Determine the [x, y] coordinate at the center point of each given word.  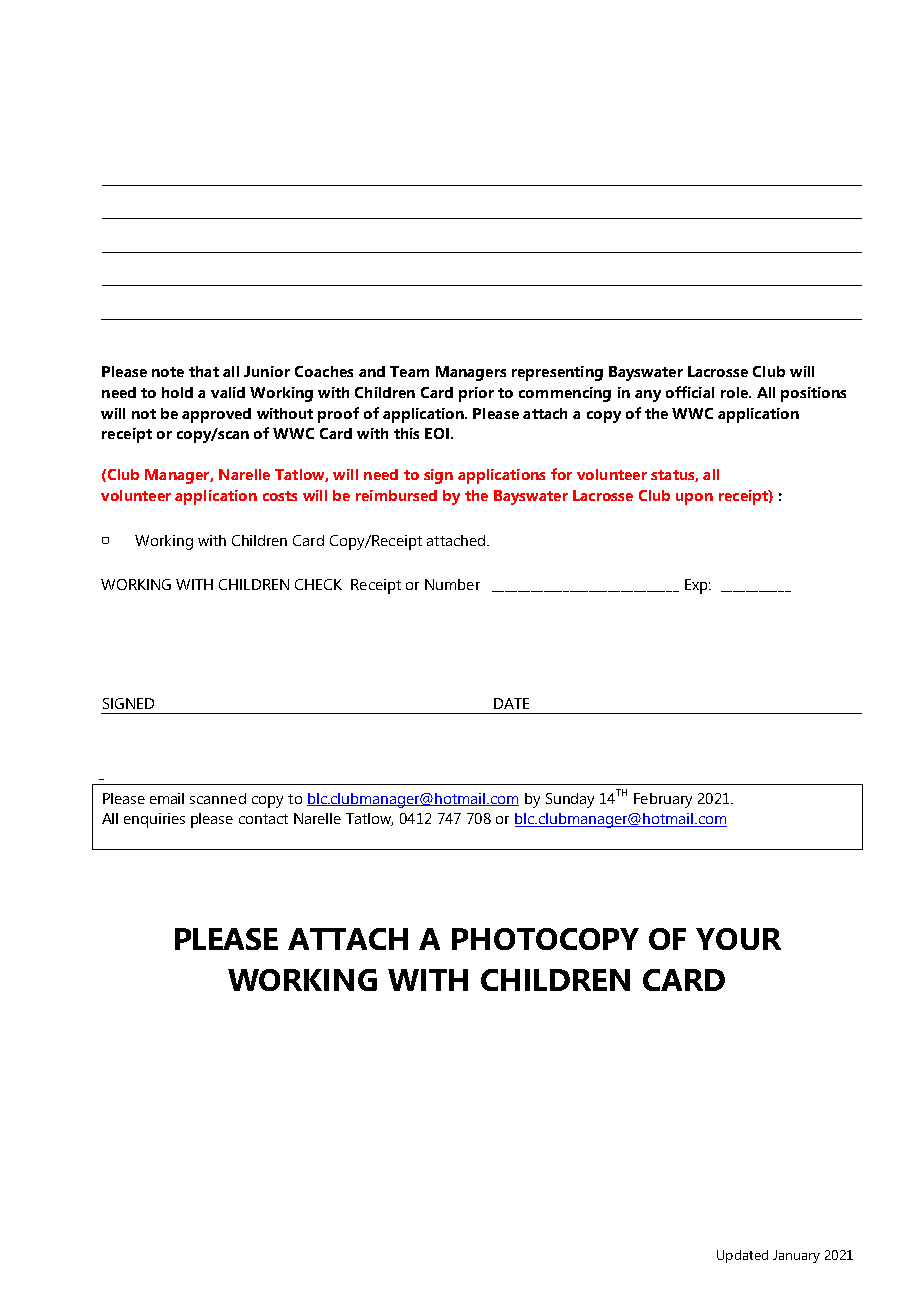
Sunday [570, 800]
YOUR [738, 939]
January [796, 1256]
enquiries [154, 820]
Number [452, 584]
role [735, 392]
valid [228, 392]
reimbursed [396, 495]
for [561, 474]
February [663, 800]
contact [263, 819]
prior [476, 394]
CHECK [318, 584]
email [167, 798]
